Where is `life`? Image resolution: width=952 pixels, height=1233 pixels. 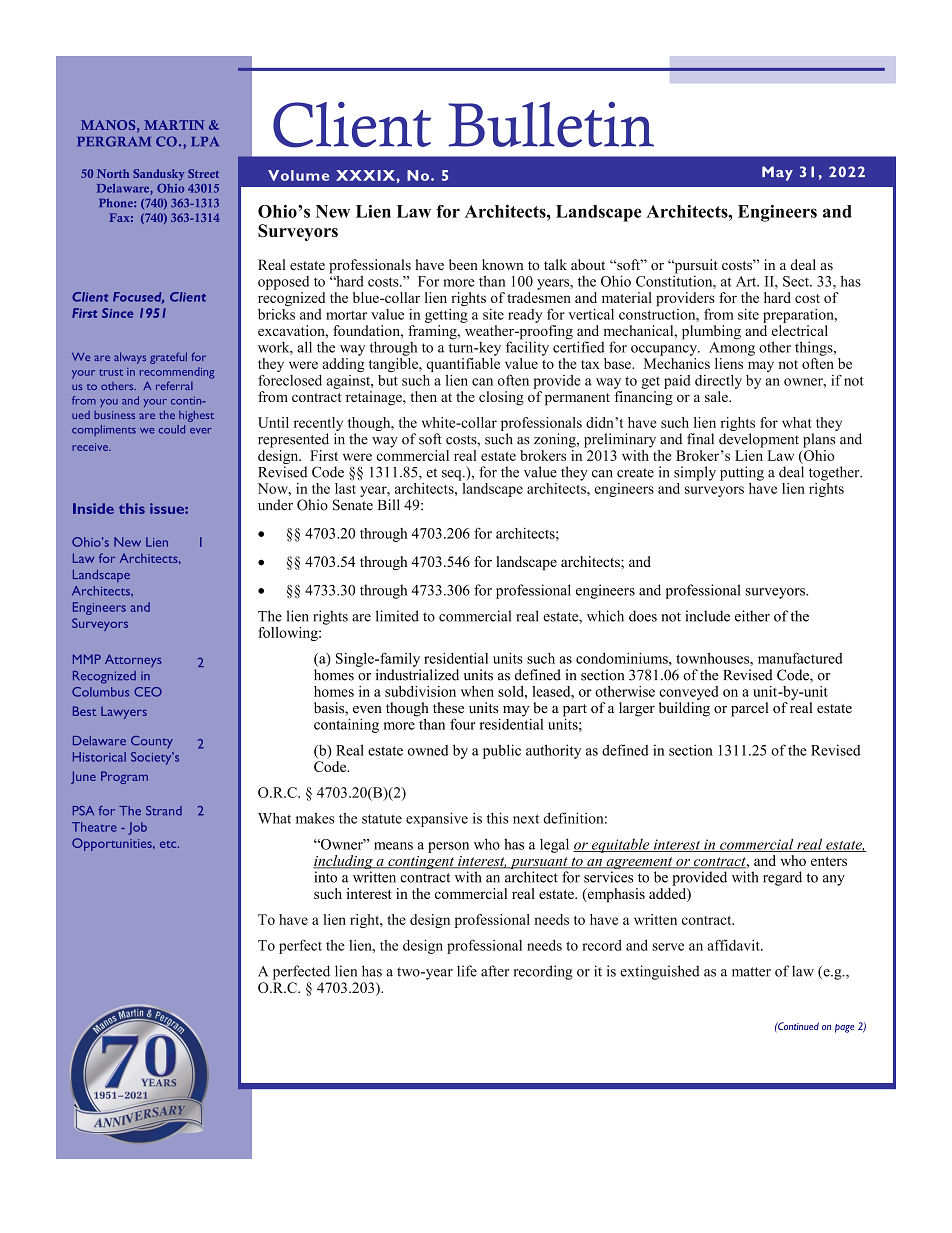 life is located at coordinates (467, 971).
